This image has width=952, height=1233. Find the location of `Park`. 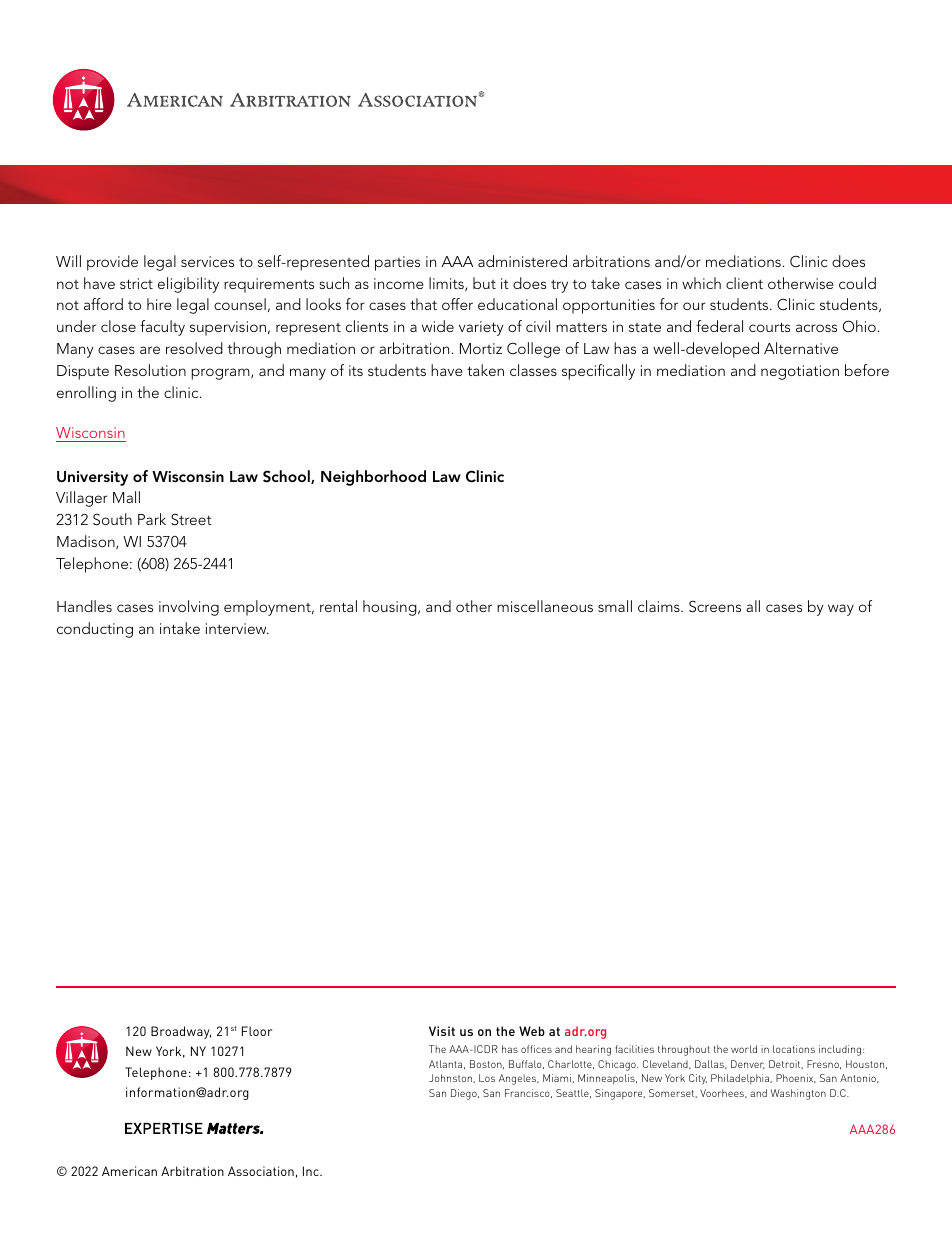

Park is located at coordinates (152, 519).
